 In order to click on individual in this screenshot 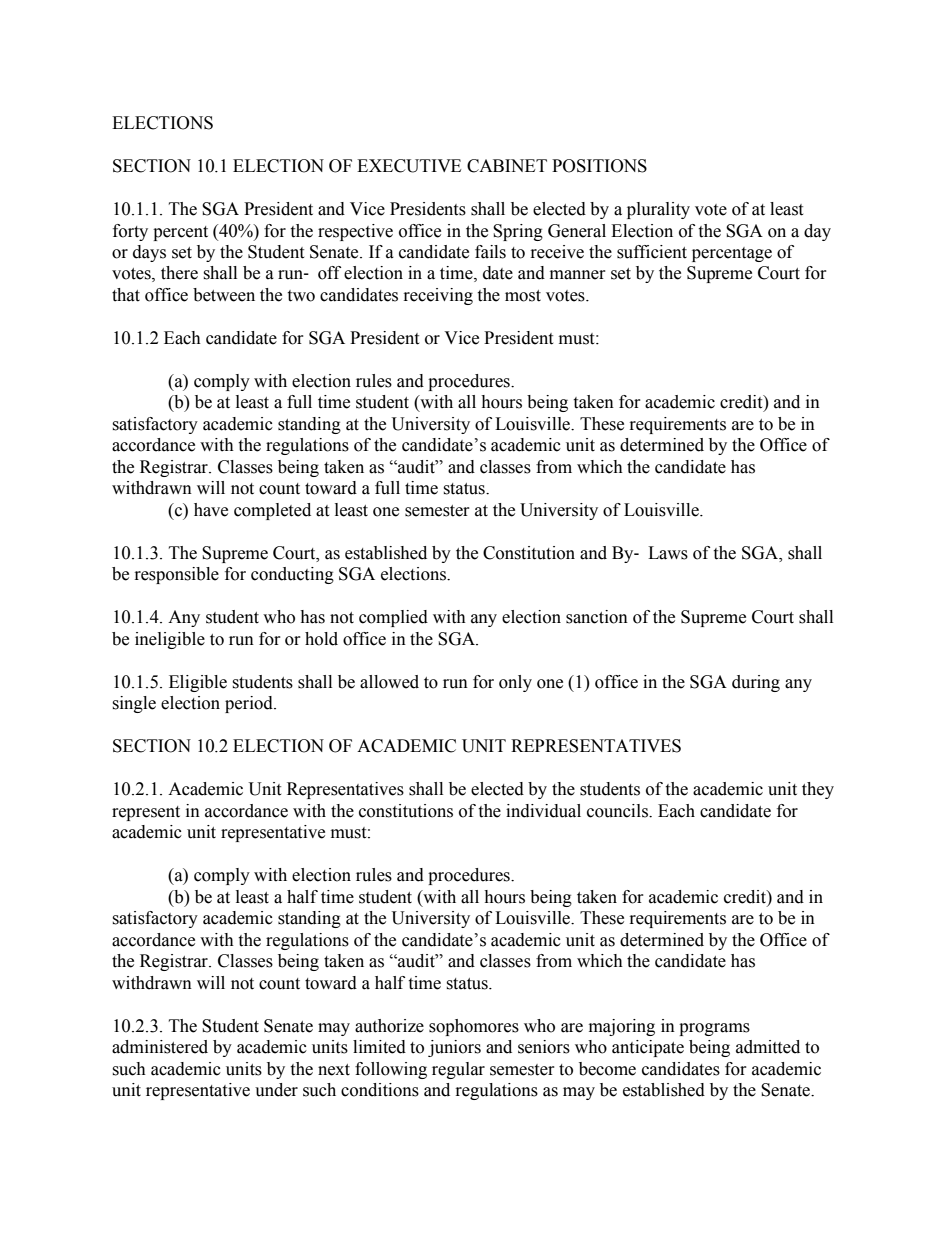, I will do `click(543, 811)`.
